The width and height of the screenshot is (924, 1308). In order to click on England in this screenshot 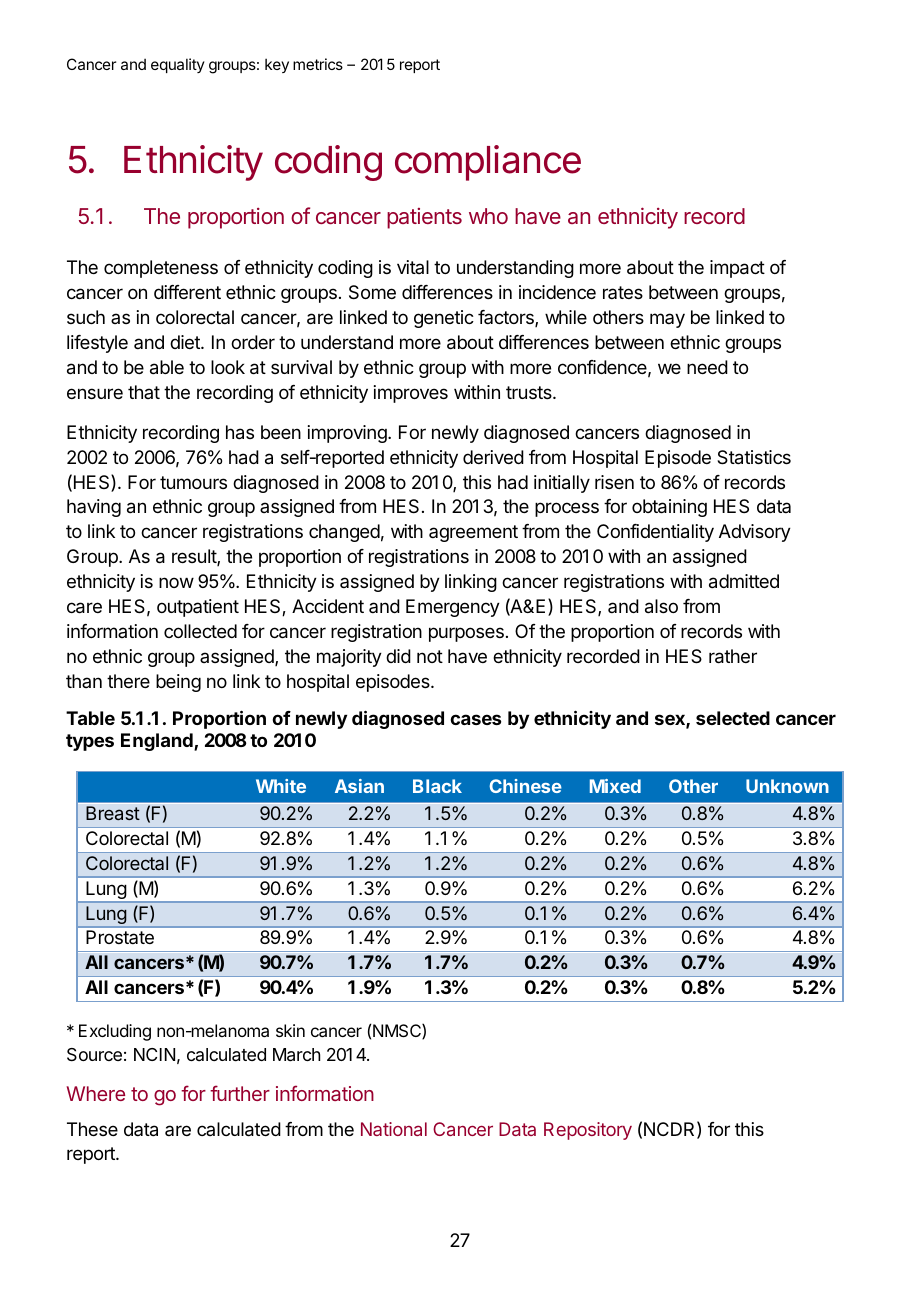, I will do `click(158, 742)`.
